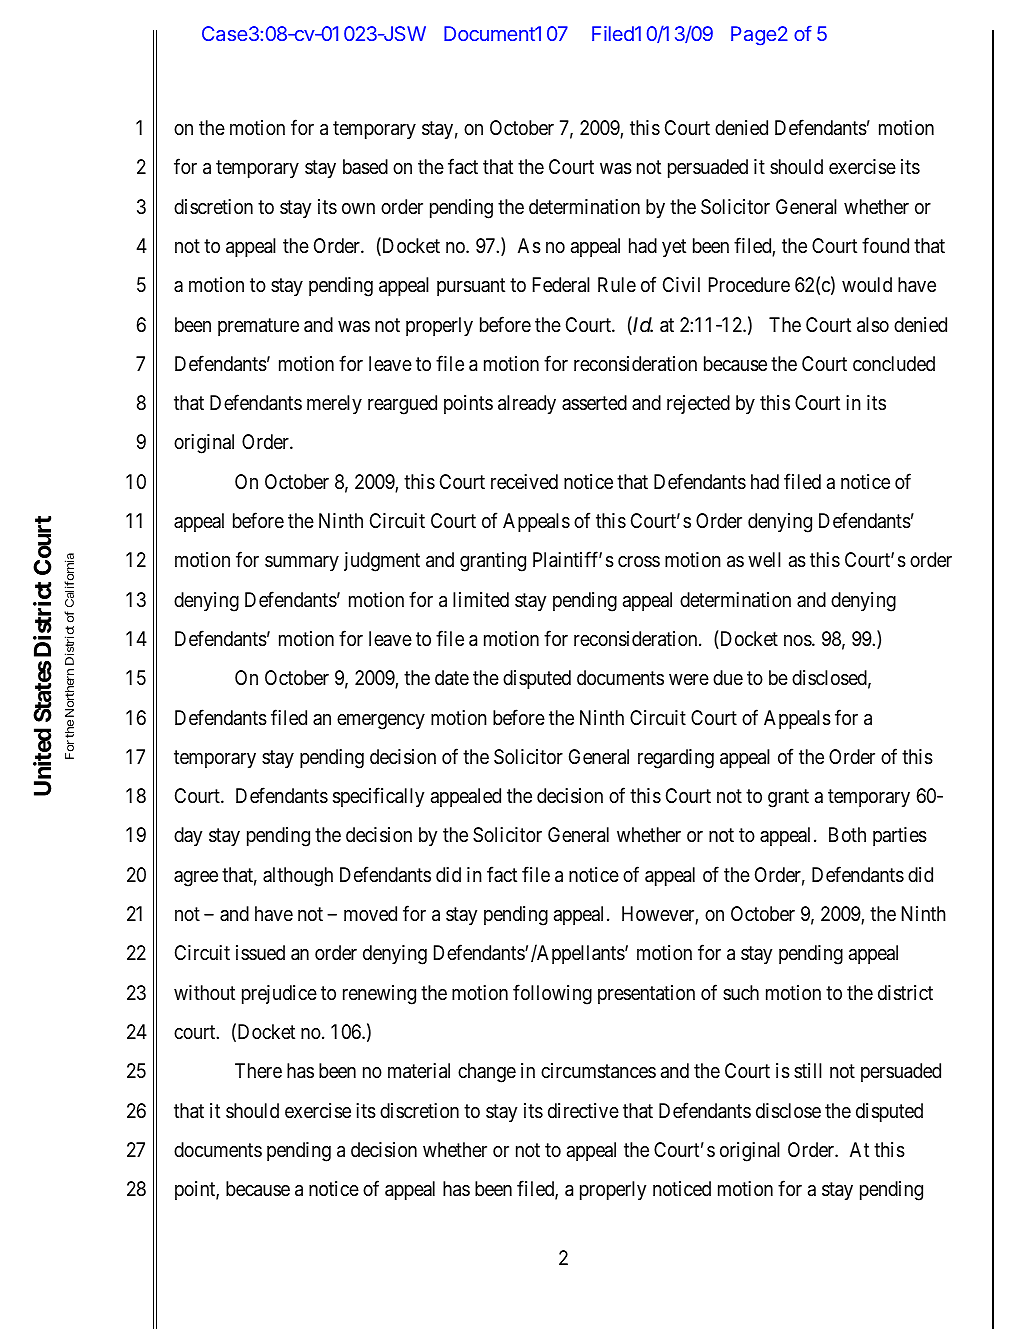 This image has width=1028, height=1330. What do you see at coordinates (894, 363) in the image?
I see `concluded` at bounding box center [894, 363].
